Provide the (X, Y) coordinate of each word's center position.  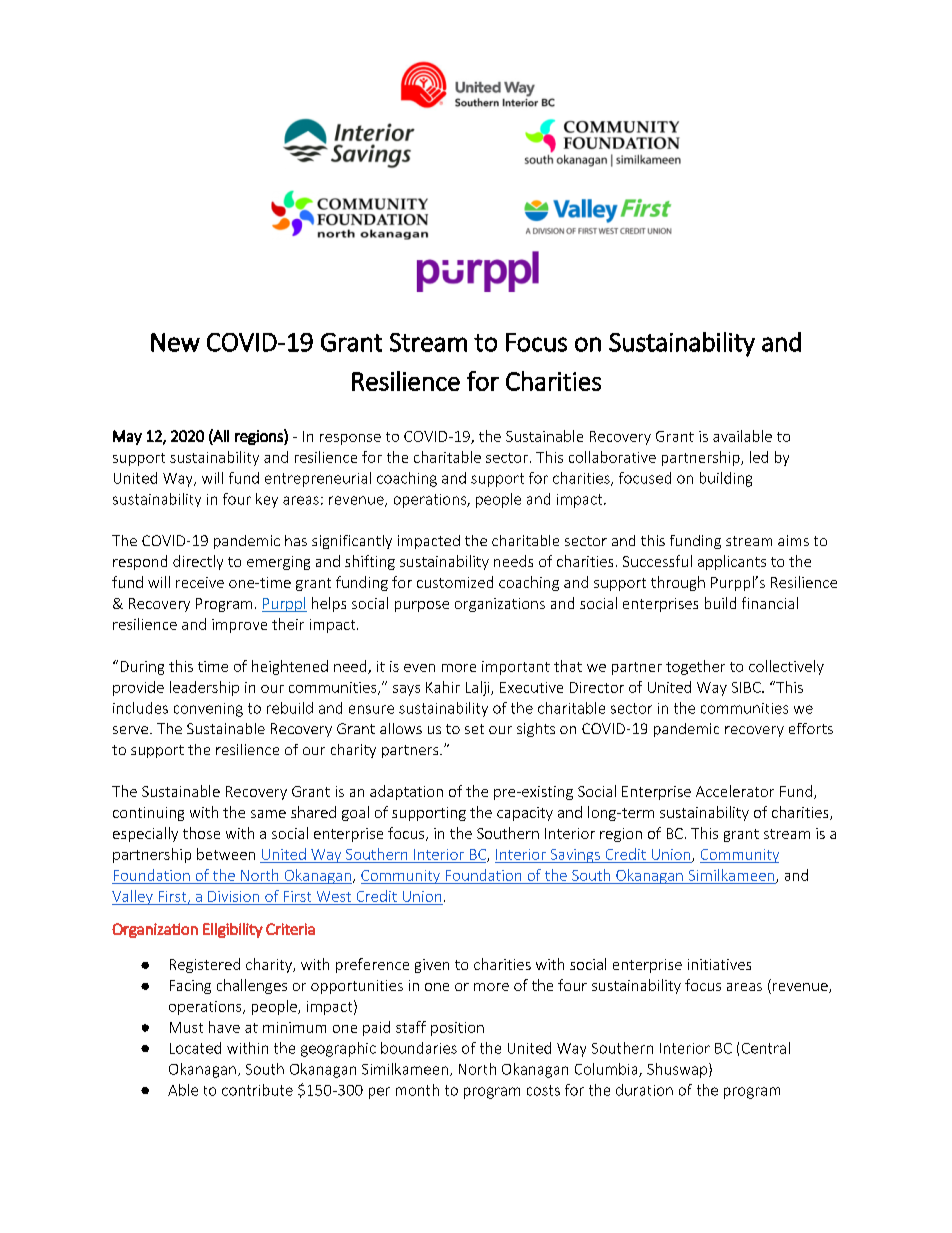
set (474, 729)
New (175, 342)
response (350, 439)
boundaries (419, 1048)
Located (195, 1048)
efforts (811, 728)
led (759, 457)
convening (208, 710)
